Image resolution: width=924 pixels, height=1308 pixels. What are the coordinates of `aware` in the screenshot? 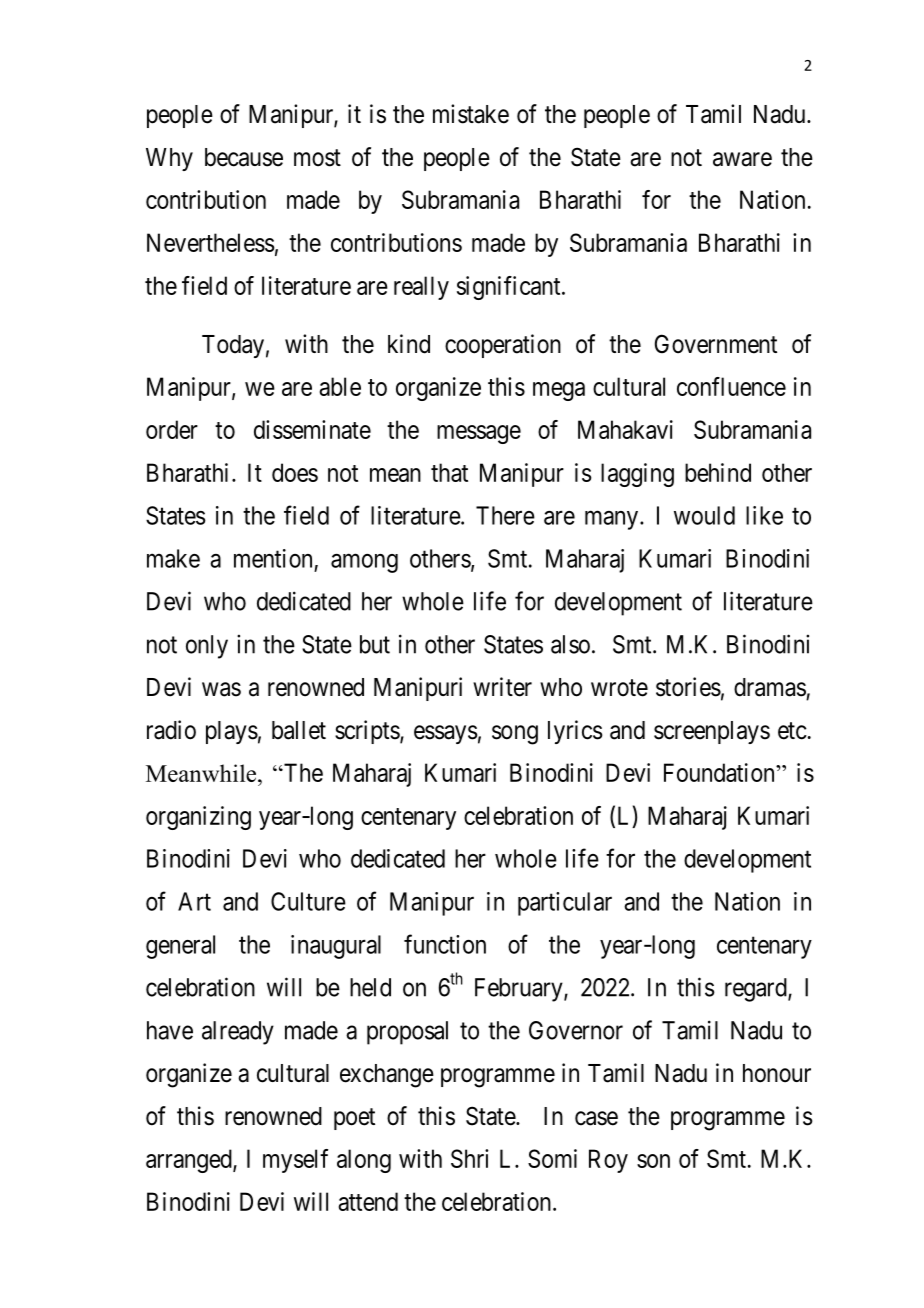 It's located at (742, 159).
